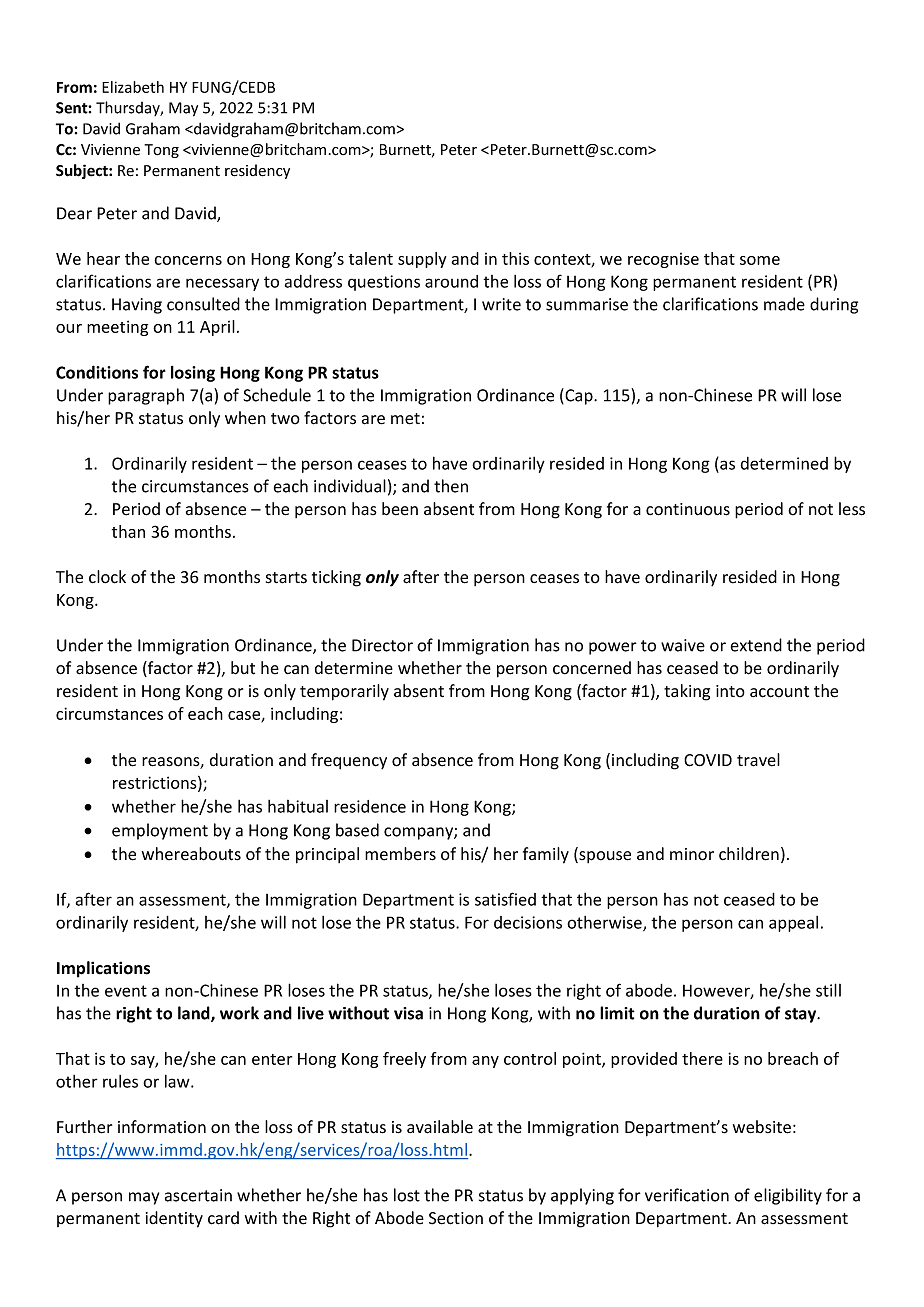 This screenshot has width=924, height=1307. I want to click on ascertain, so click(198, 1195).
